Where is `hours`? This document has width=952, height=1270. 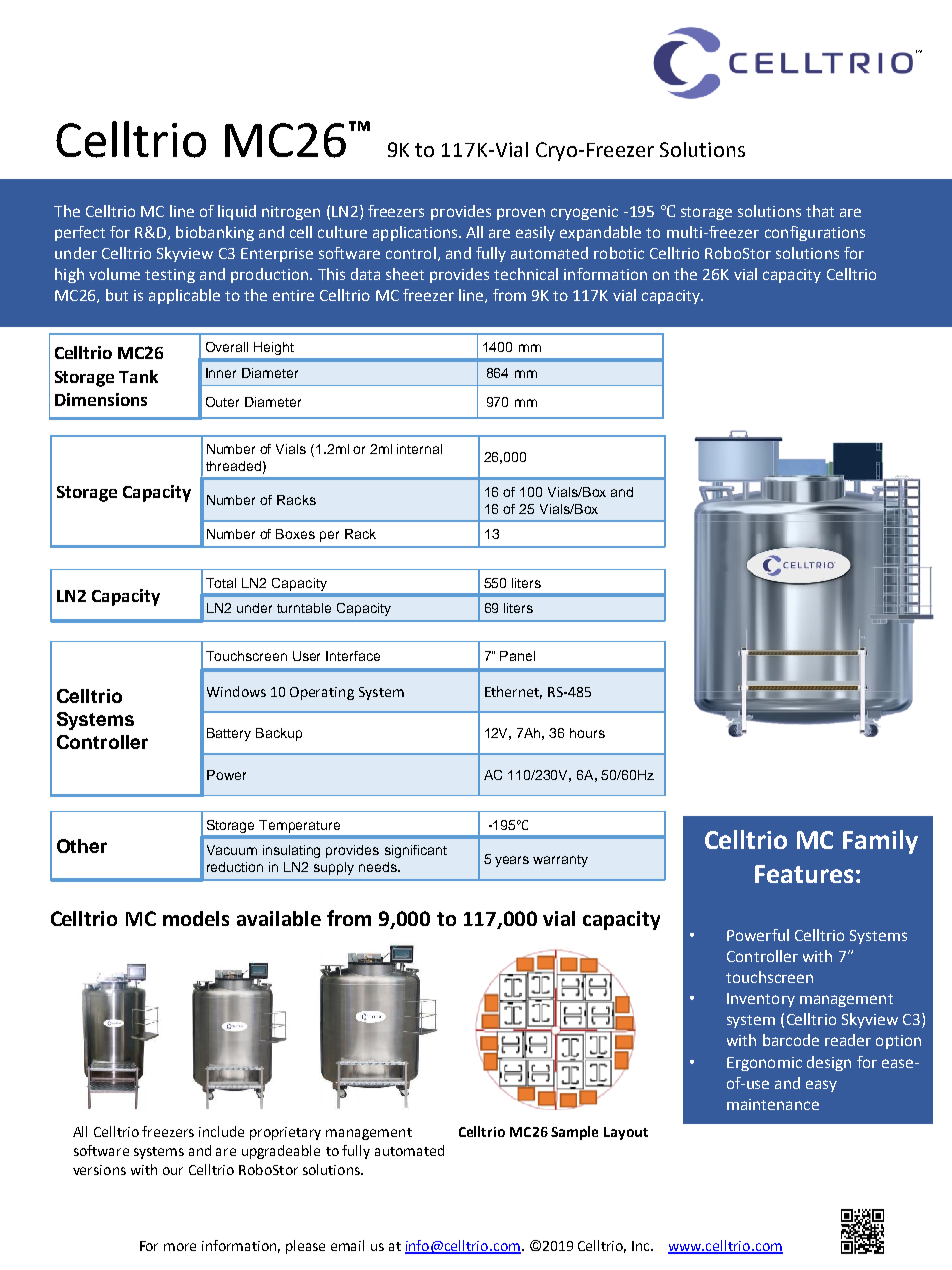 hours is located at coordinates (587, 733).
